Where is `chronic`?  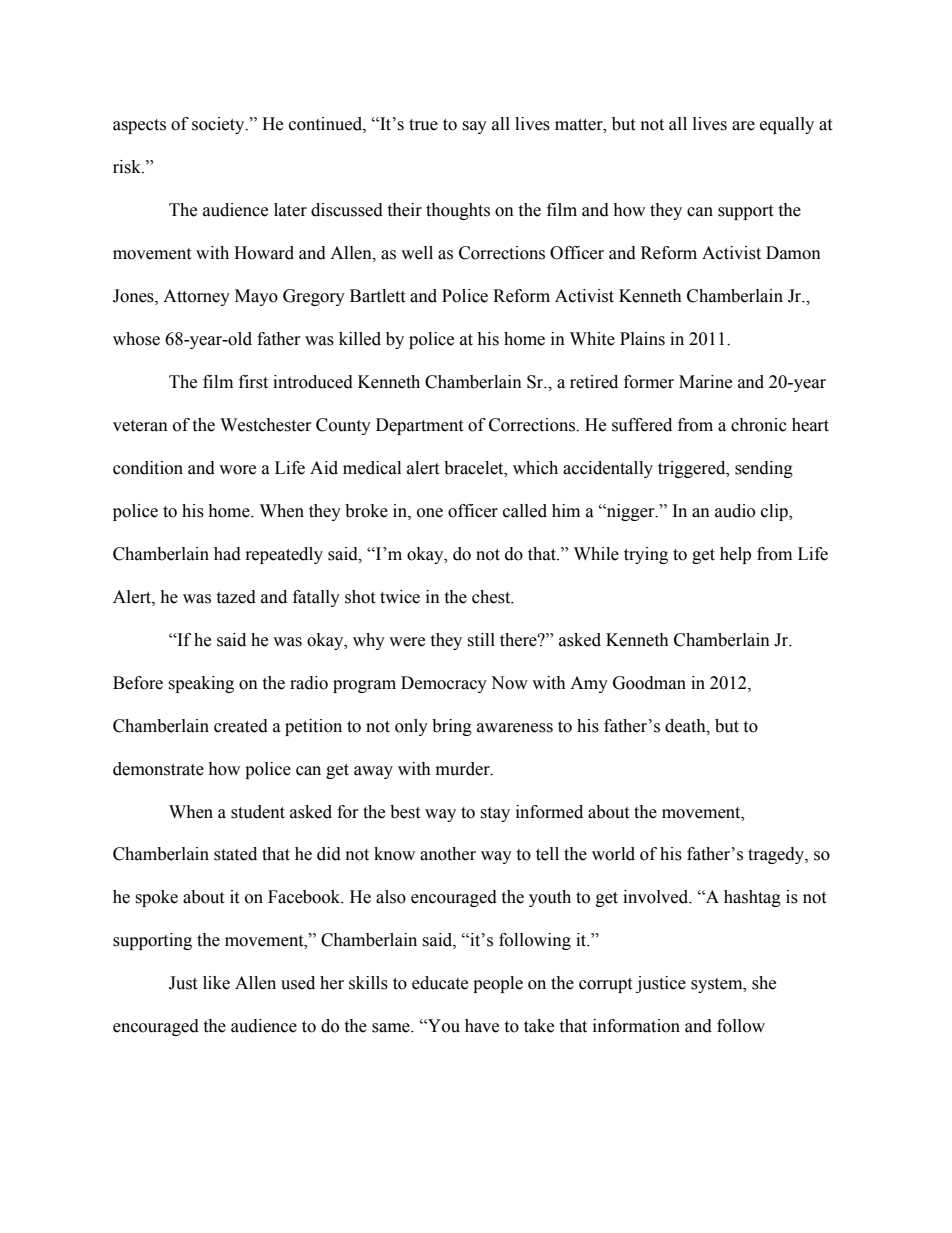
chronic is located at coordinates (759, 425).
